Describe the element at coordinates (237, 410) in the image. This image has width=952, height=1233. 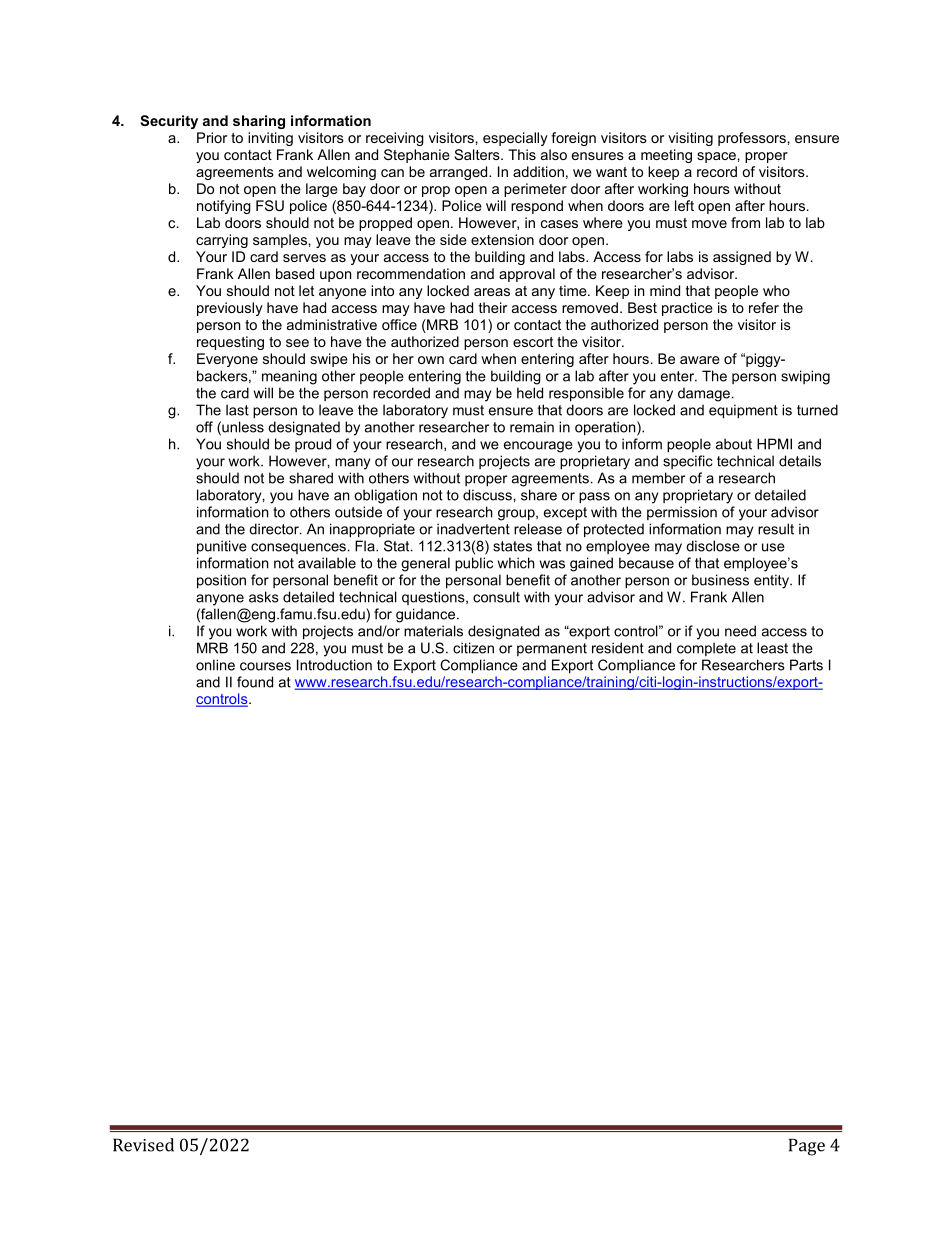
I see `last` at that location.
